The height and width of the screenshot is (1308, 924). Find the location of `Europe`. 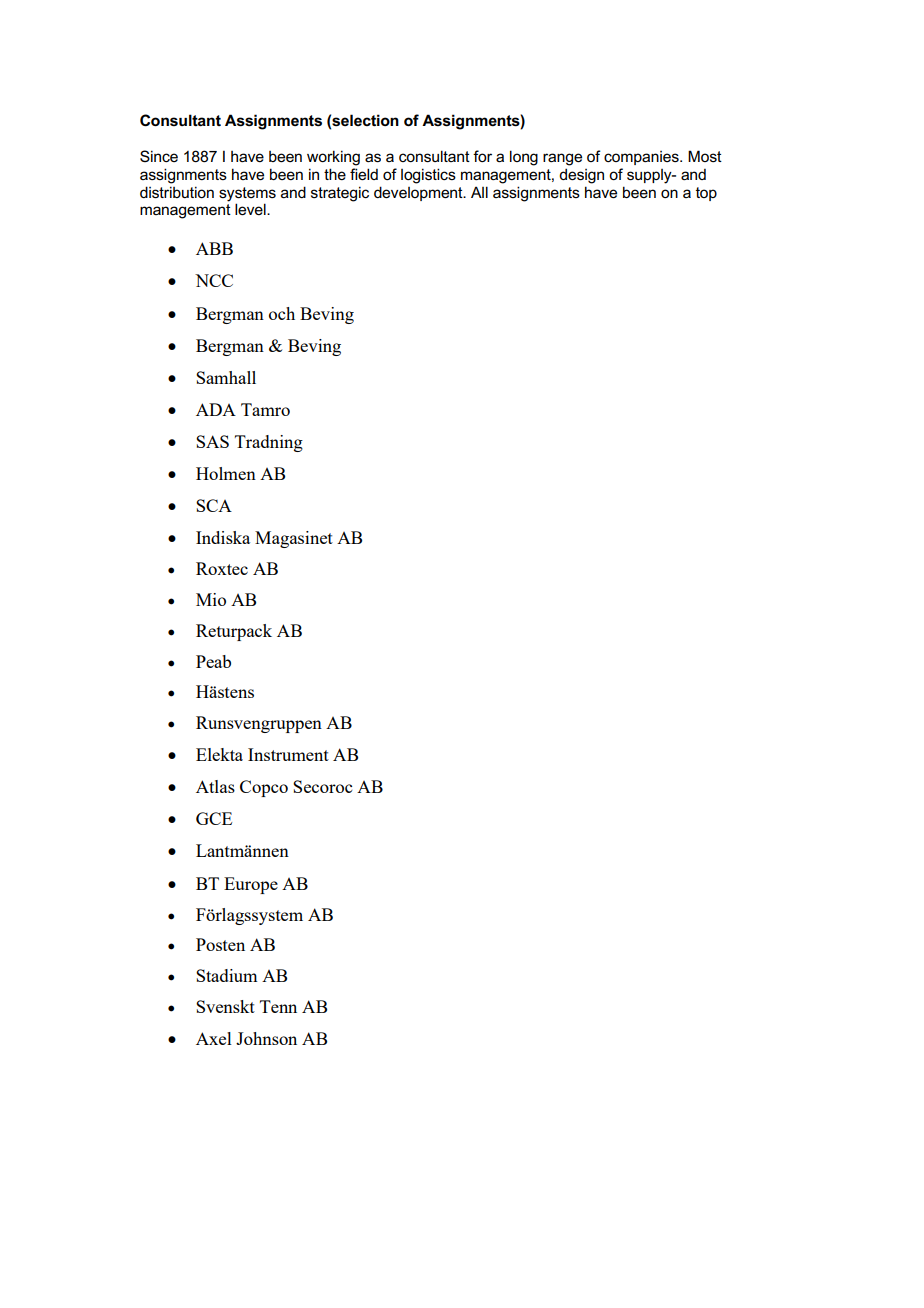

Europe is located at coordinates (251, 885).
